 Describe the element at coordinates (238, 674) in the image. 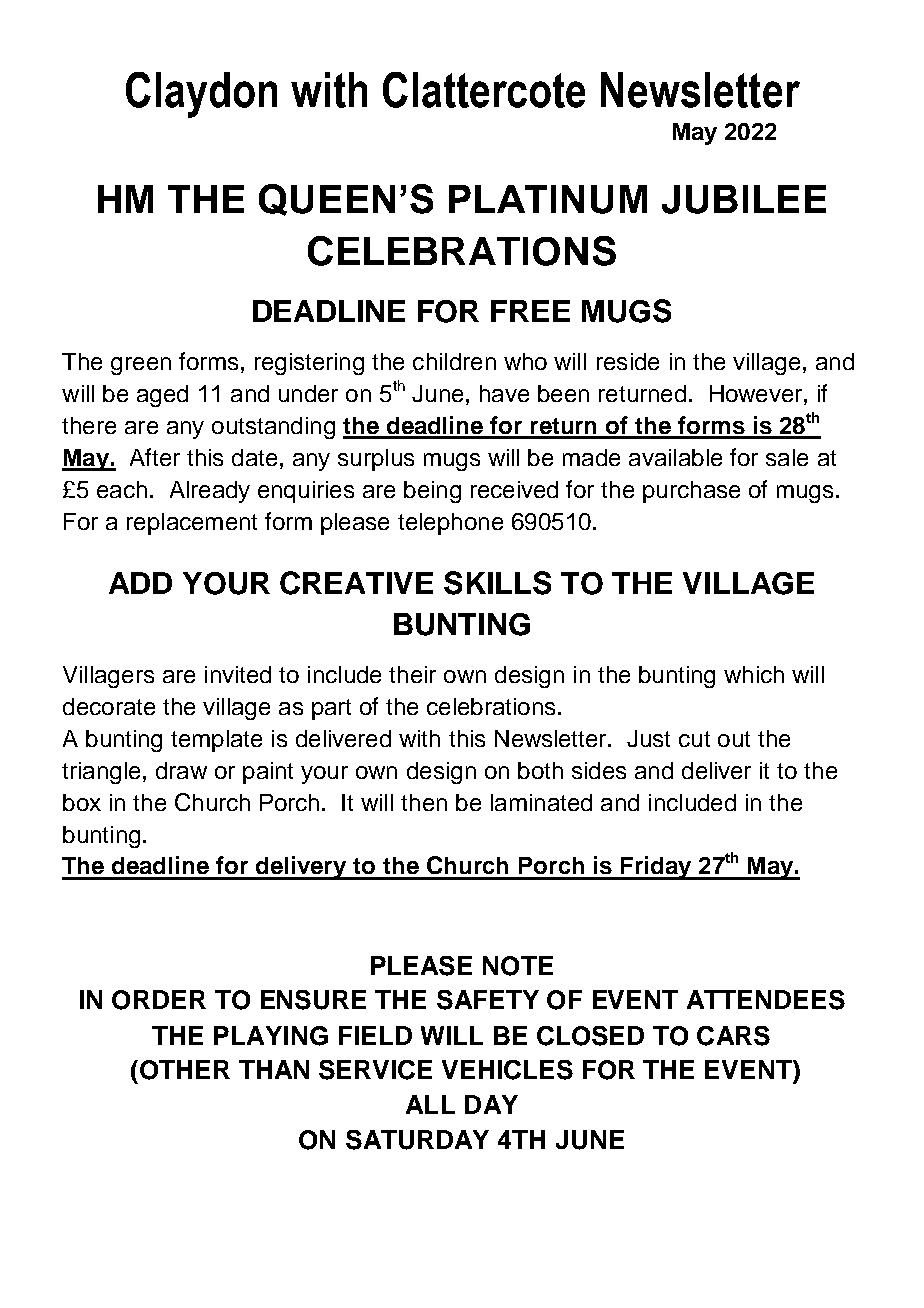

I see `invited` at that location.
